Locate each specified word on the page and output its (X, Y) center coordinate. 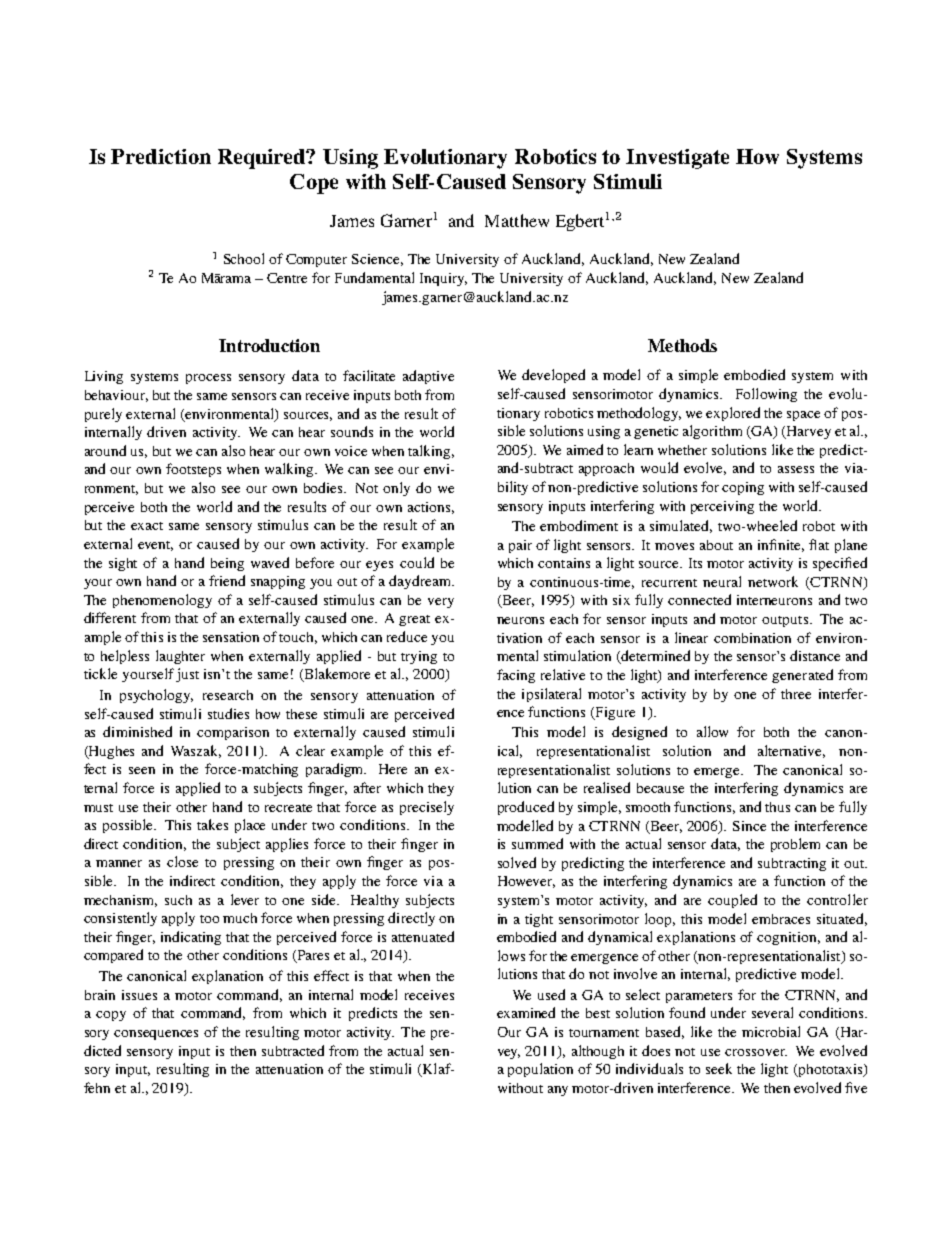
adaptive (428, 377)
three (796, 694)
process (208, 379)
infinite (781, 545)
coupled (732, 901)
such (178, 900)
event (155, 546)
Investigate (677, 159)
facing (516, 676)
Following (766, 395)
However (526, 882)
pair (520, 546)
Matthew (517, 220)
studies (228, 713)
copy (111, 1016)
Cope (314, 184)
